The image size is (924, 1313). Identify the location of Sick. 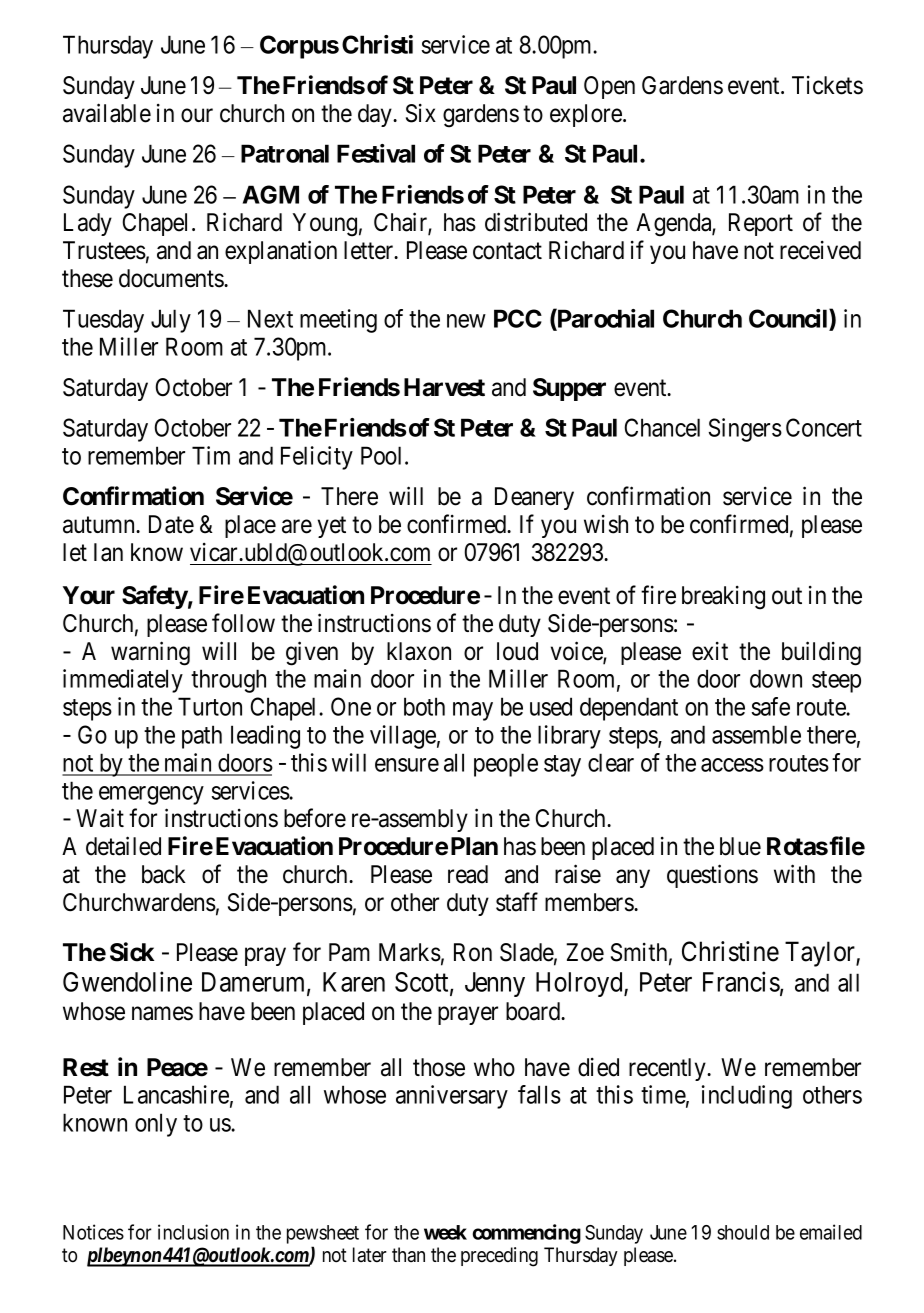
(132, 952).
